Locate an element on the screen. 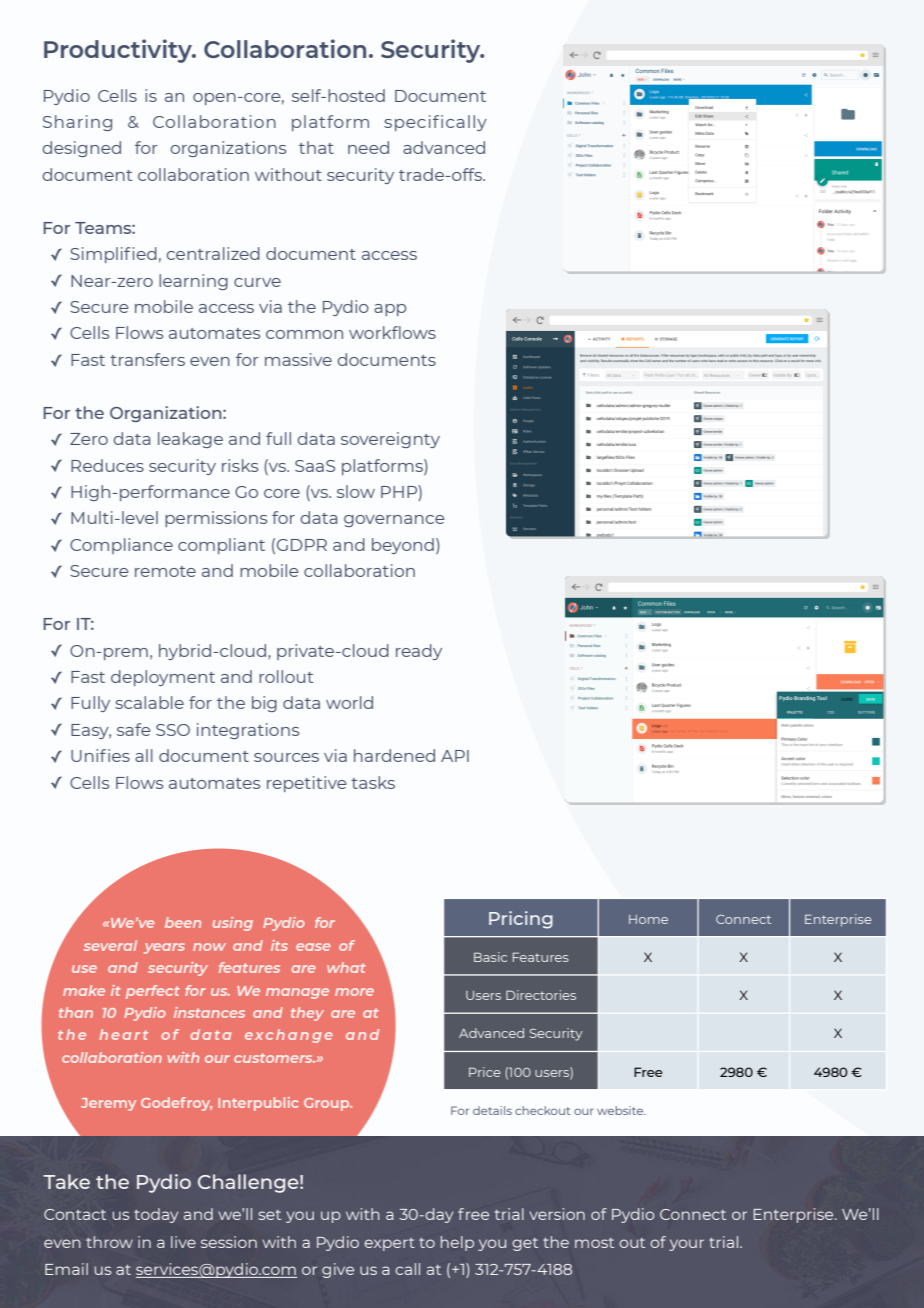  today is located at coordinates (156, 1215).
